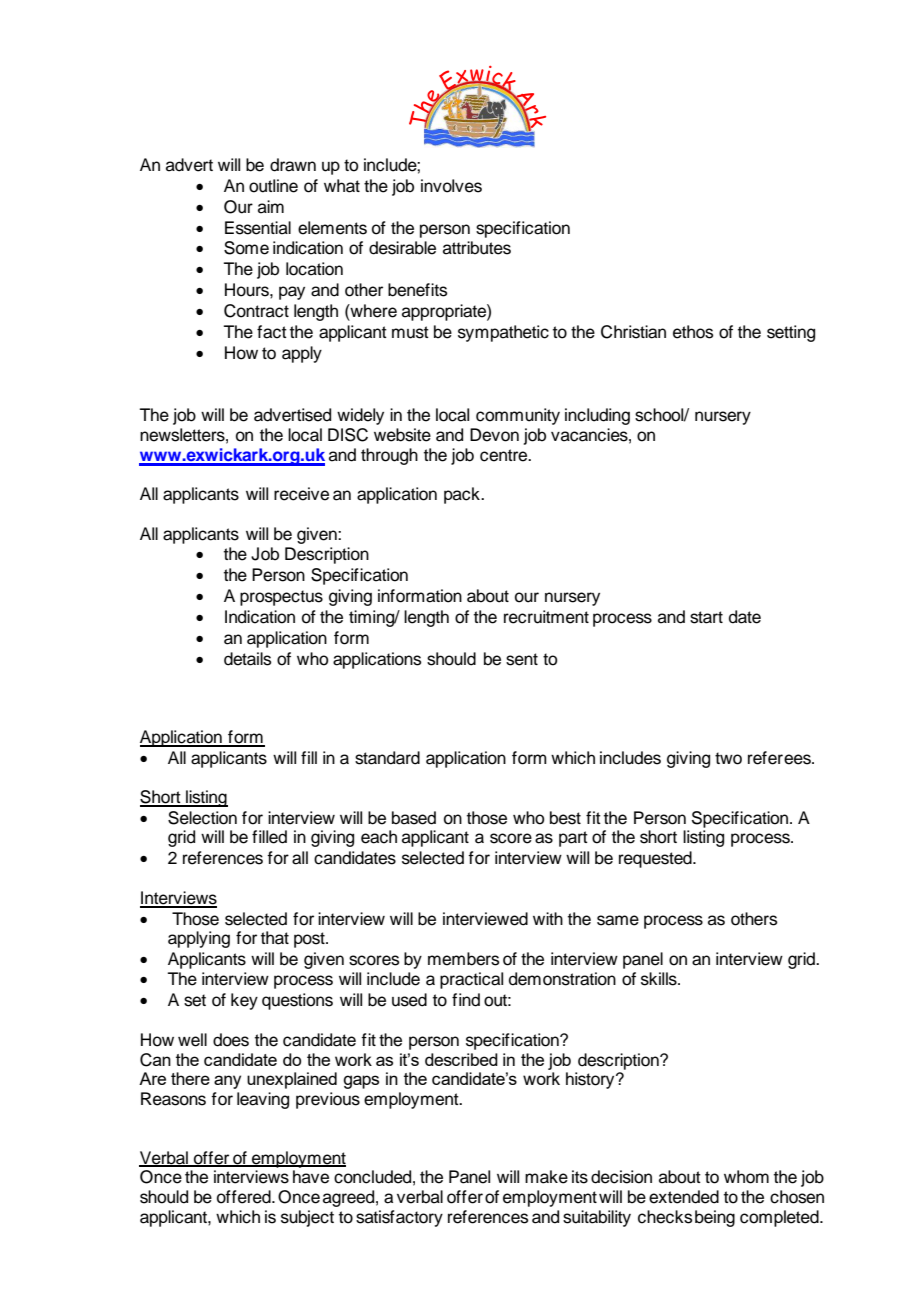  Describe the element at coordinates (247, 659) in the document. I see `details` at that location.
